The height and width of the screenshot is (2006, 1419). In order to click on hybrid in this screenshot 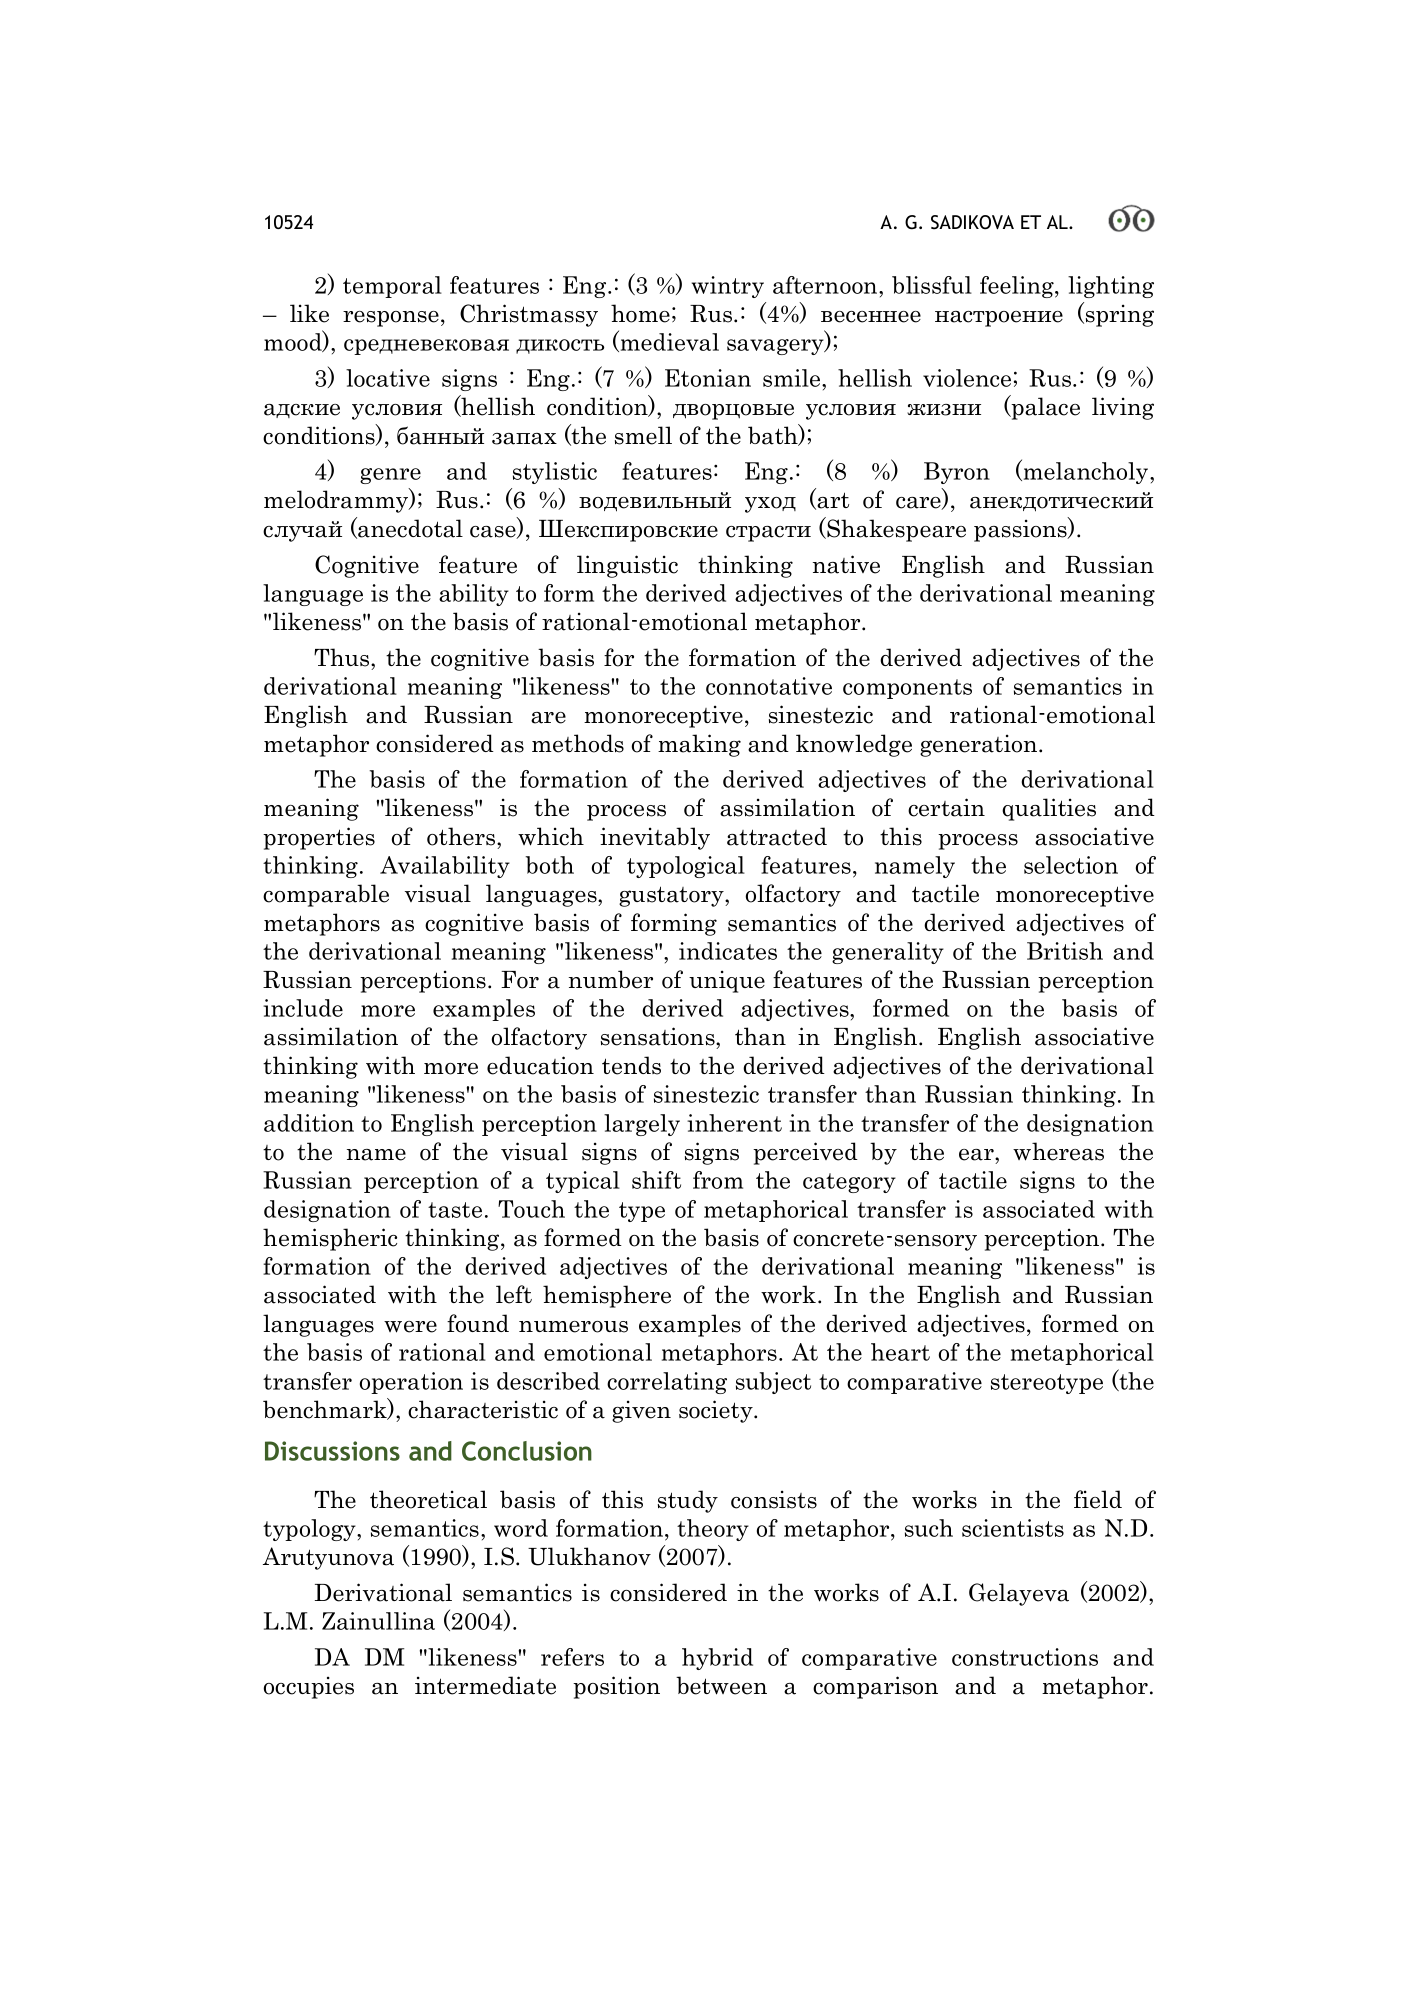, I will do `click(717, 1659)`.
